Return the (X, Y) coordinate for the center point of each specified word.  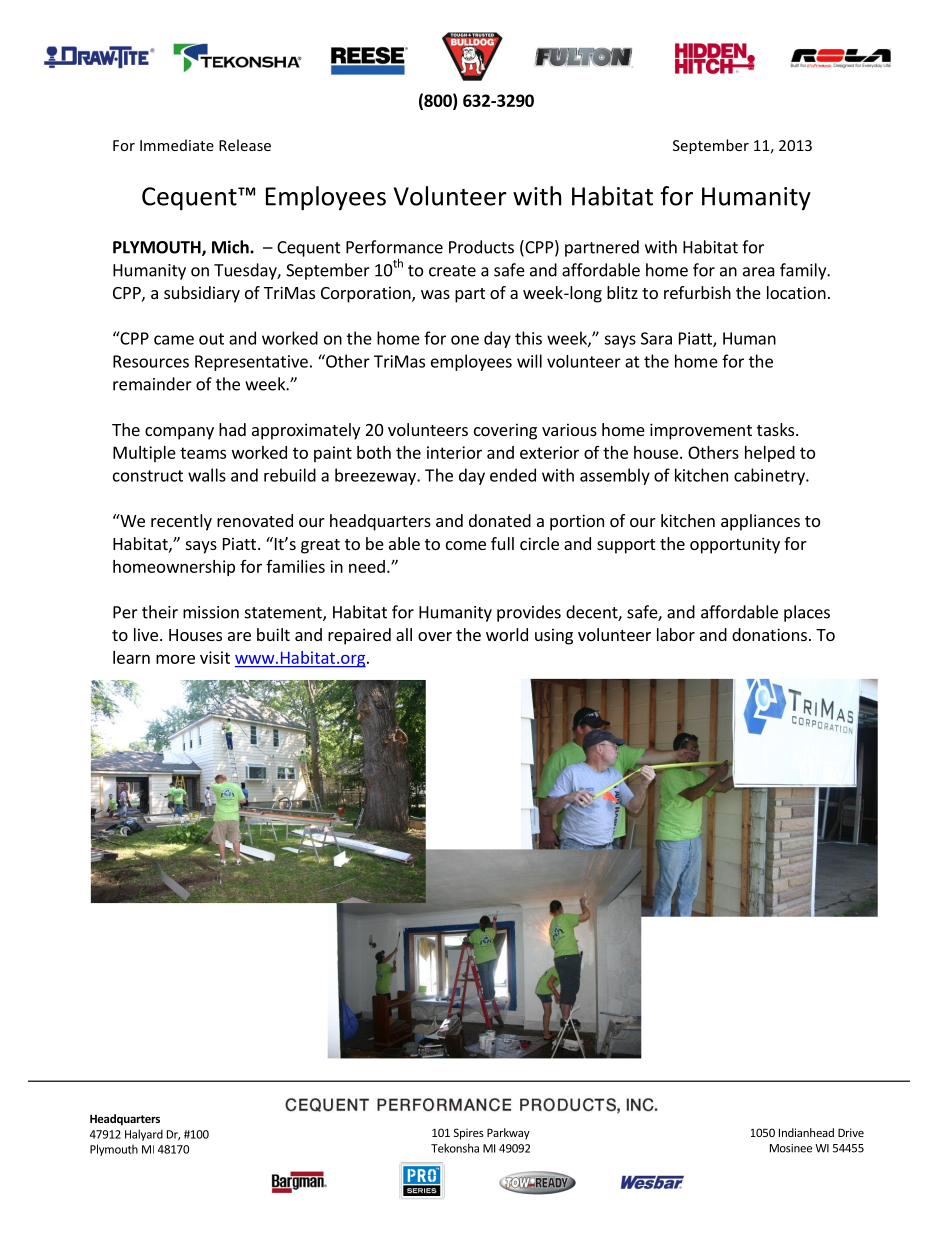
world (507, 634)
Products (481, 247)
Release (245, 145)
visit (215, 657)
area (759, 272)
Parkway (508, 1133)
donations (769, 634)
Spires (469, 1134)
